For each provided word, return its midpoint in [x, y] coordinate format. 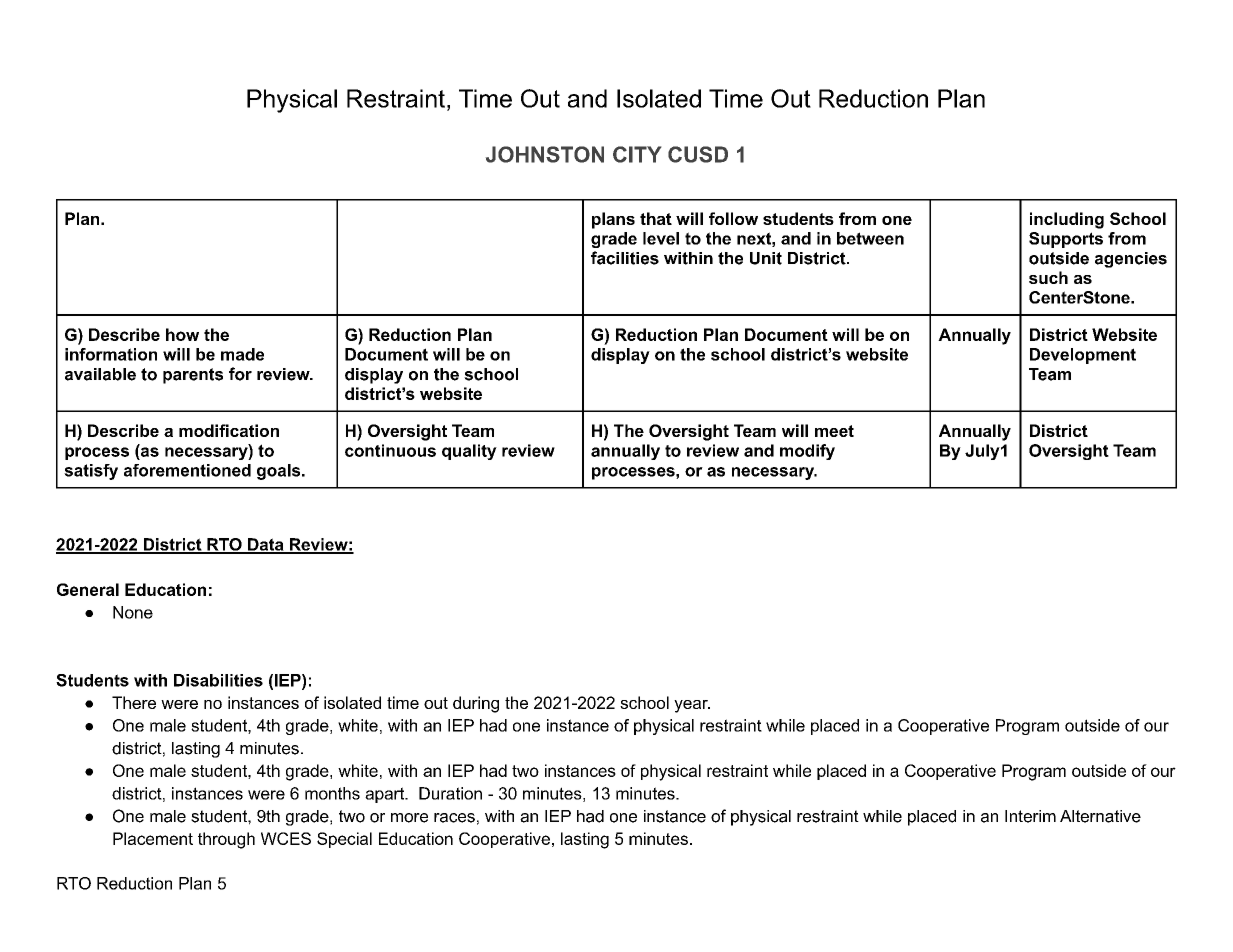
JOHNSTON [545, 154]
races [454, 818]
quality [469, 452]
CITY [637, 154]
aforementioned [187, 470]
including [1067, 220]
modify [807, 452]
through [226, 840]
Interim [1030, 816]
